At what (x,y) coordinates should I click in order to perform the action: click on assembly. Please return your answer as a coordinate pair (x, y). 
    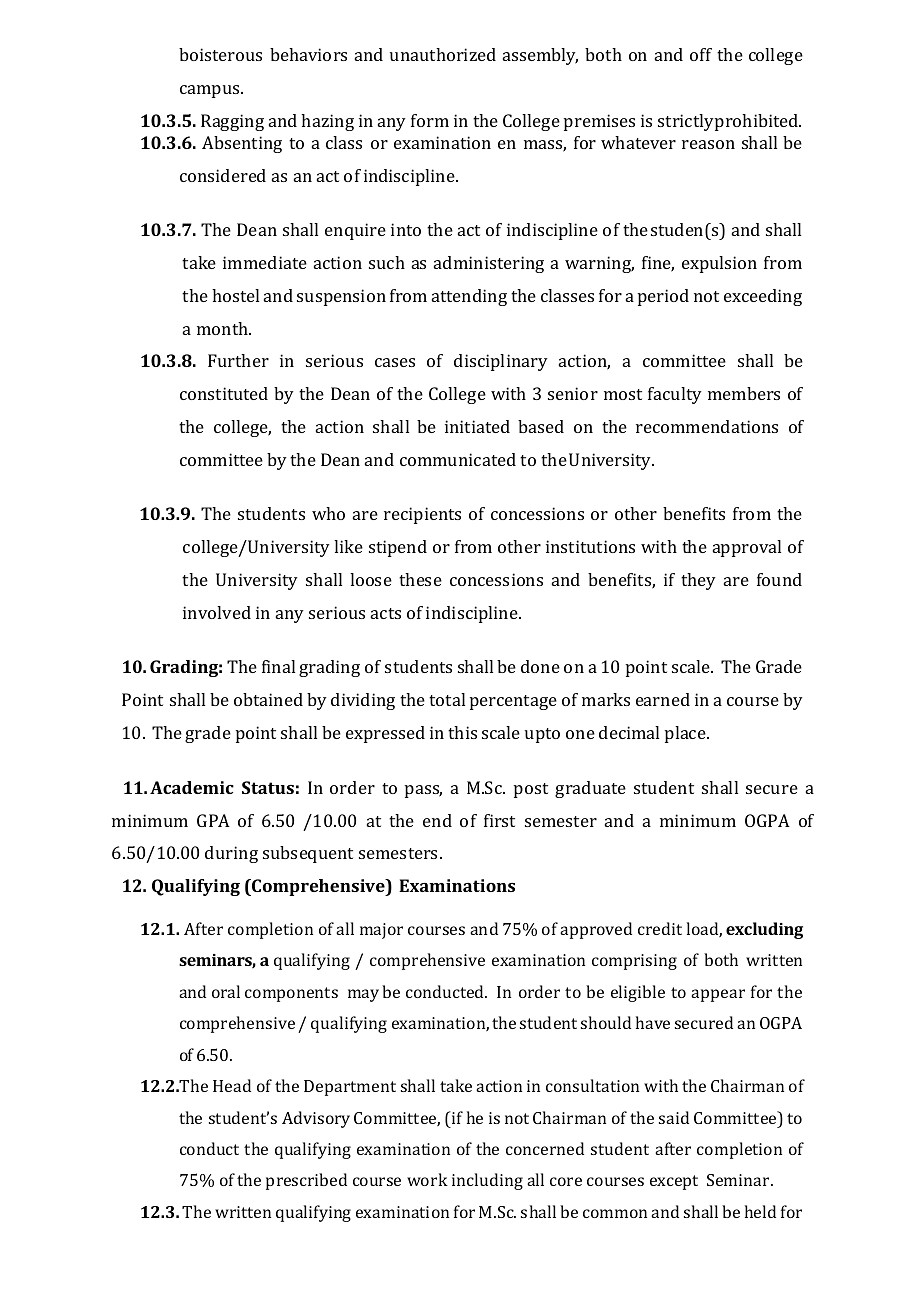
    Looking at the image, I should click on (540, 56).
